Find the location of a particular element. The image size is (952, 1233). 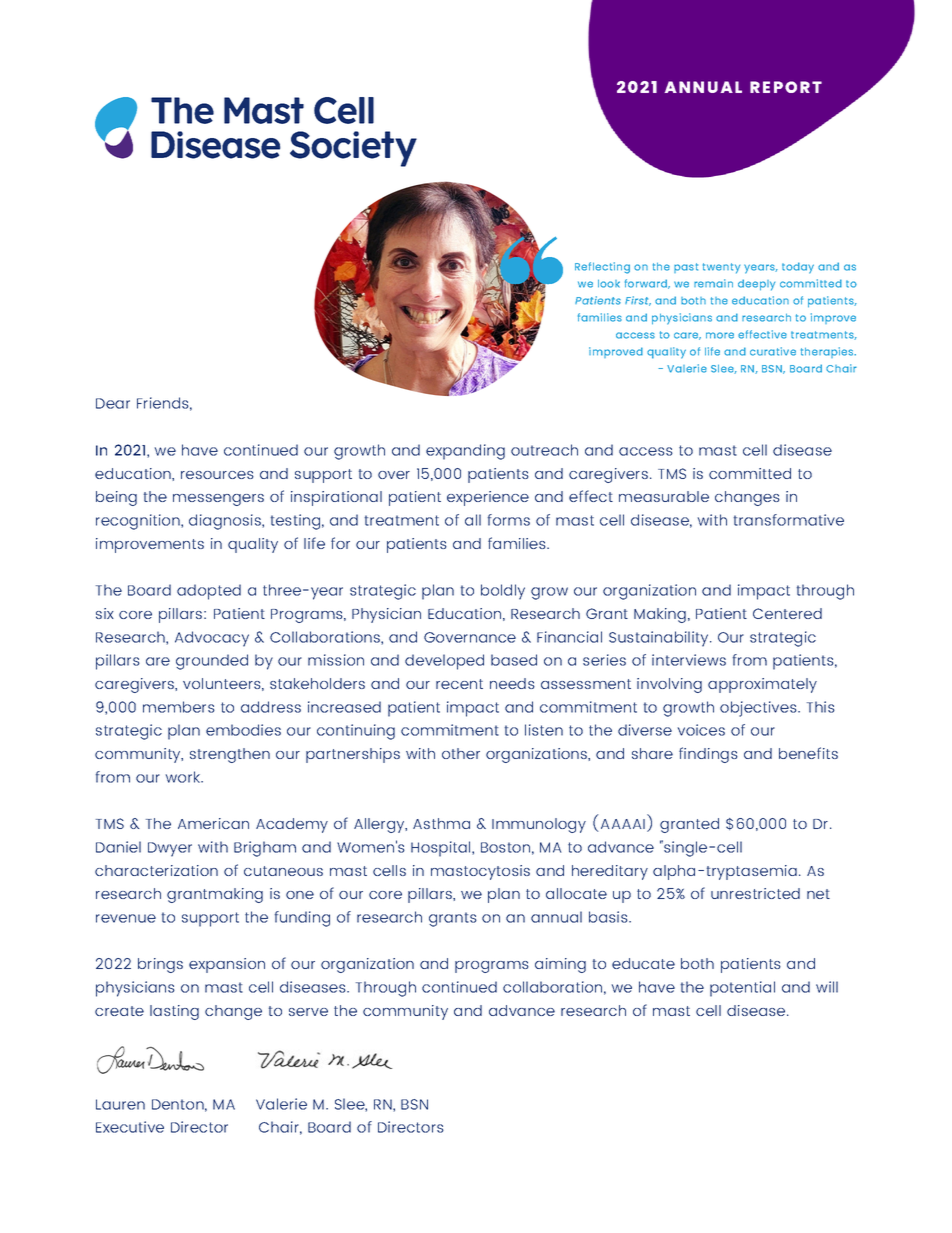

characterization is located at coordinates (156, 870).
